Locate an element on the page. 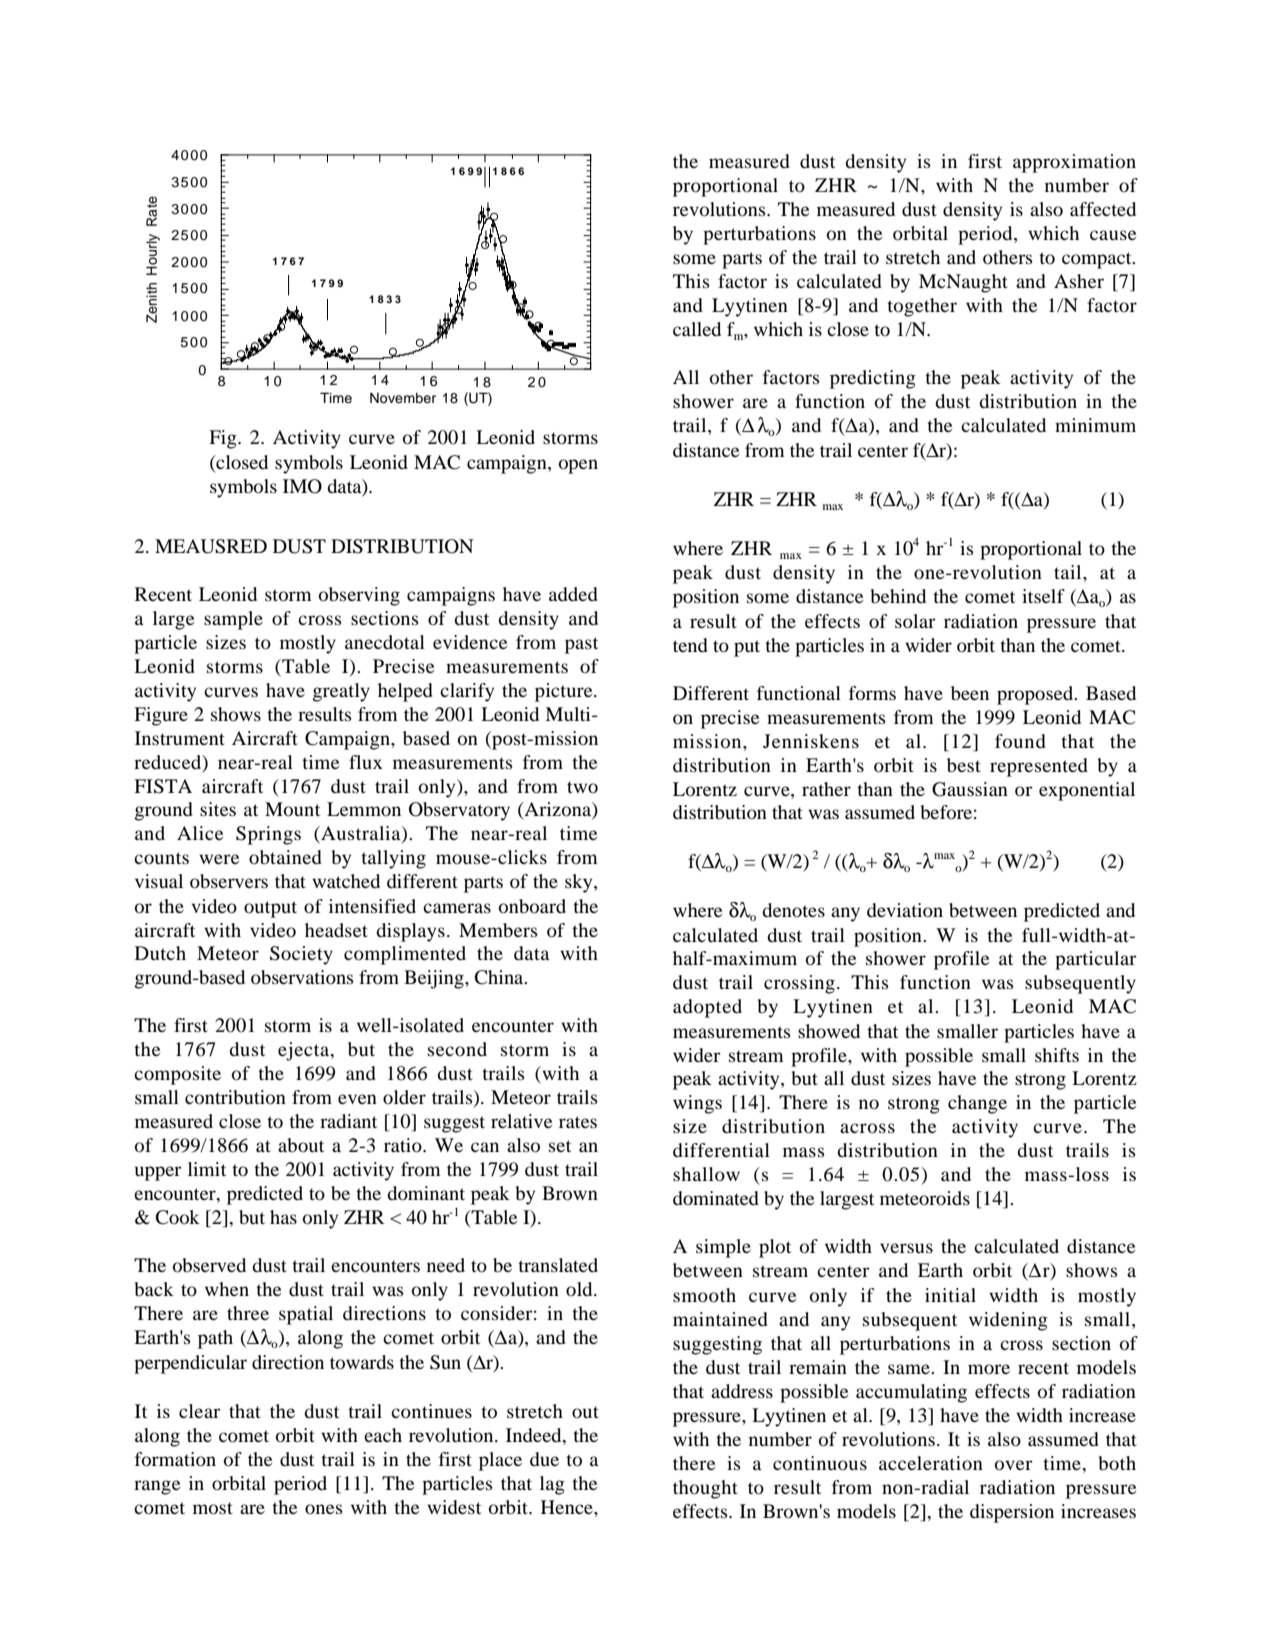 The height and width of the image is (1644, 1271). adopted is located at coordinates (707, 1008).
